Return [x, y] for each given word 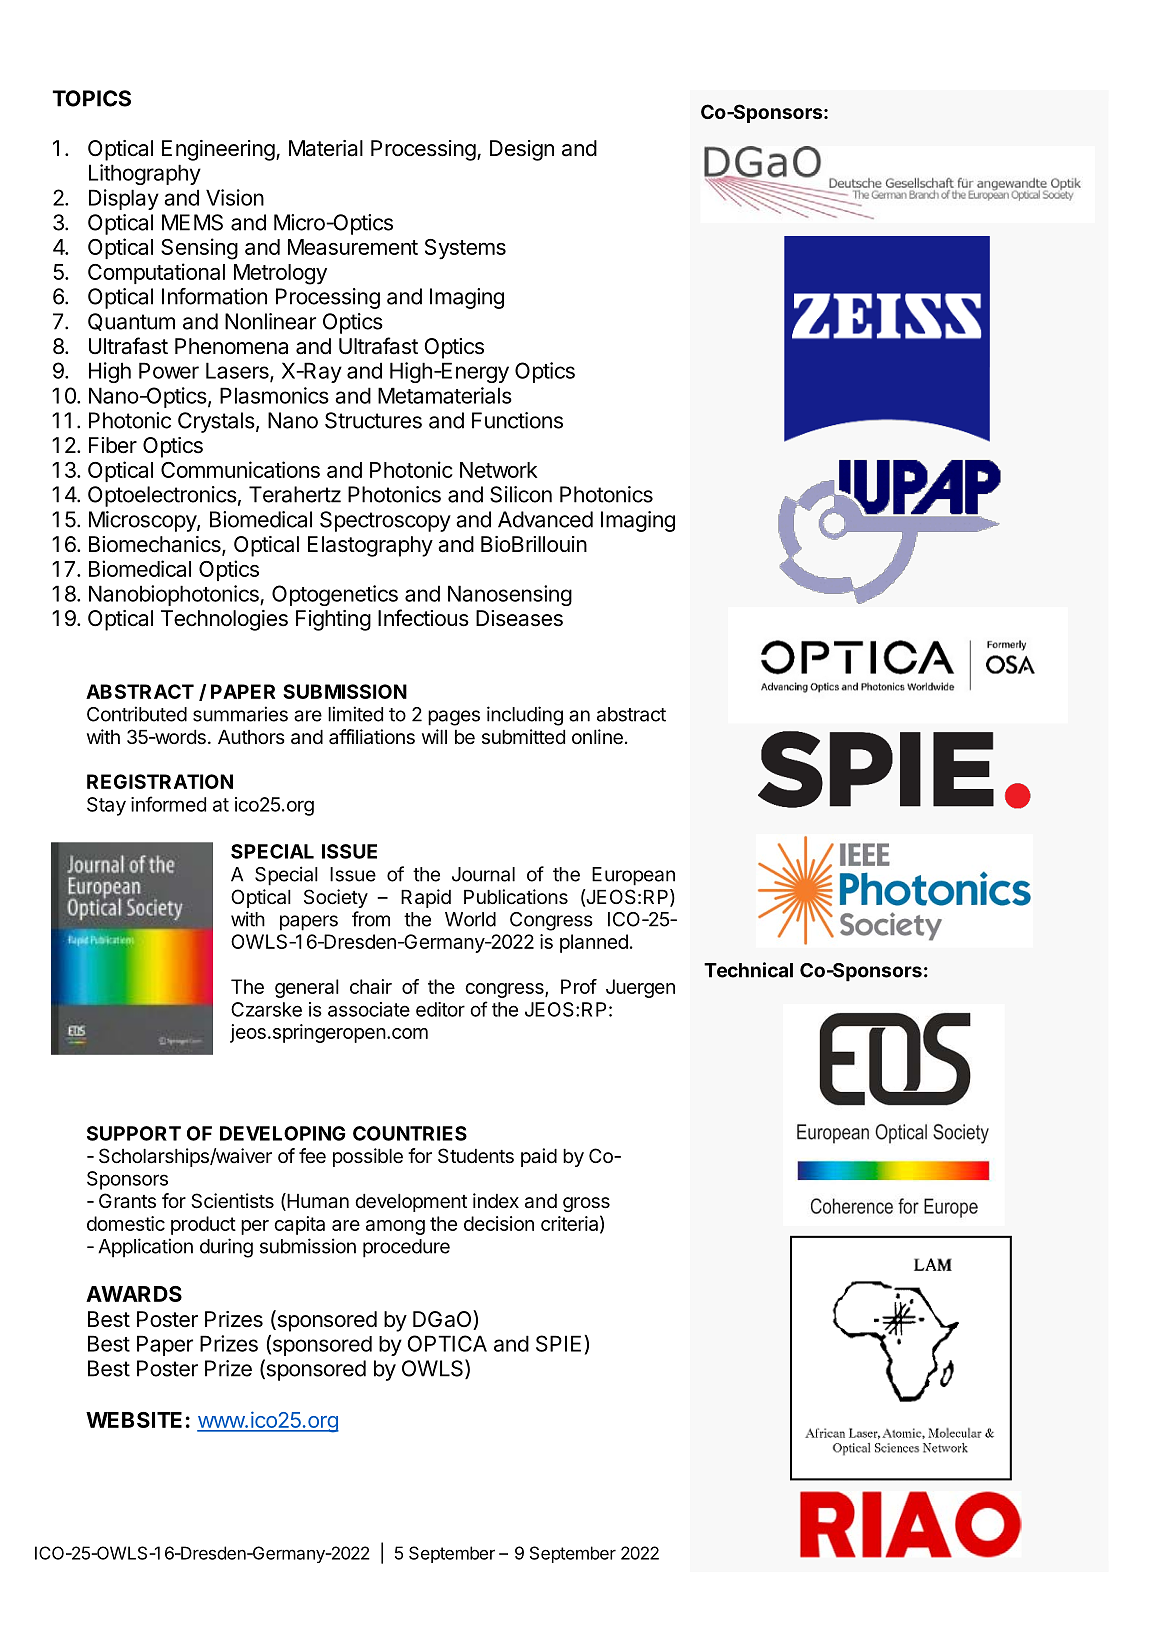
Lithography [145, 174]
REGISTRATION [160, 781]
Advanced [545, 519]
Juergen [640, 988]
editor [440, 1009]
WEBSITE [134, 1420]
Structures [373, 420]
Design [522, 150]
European [633, 876]
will [434, 736]
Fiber [113, 445]
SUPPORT [134, 1133]
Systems [465, 249]
